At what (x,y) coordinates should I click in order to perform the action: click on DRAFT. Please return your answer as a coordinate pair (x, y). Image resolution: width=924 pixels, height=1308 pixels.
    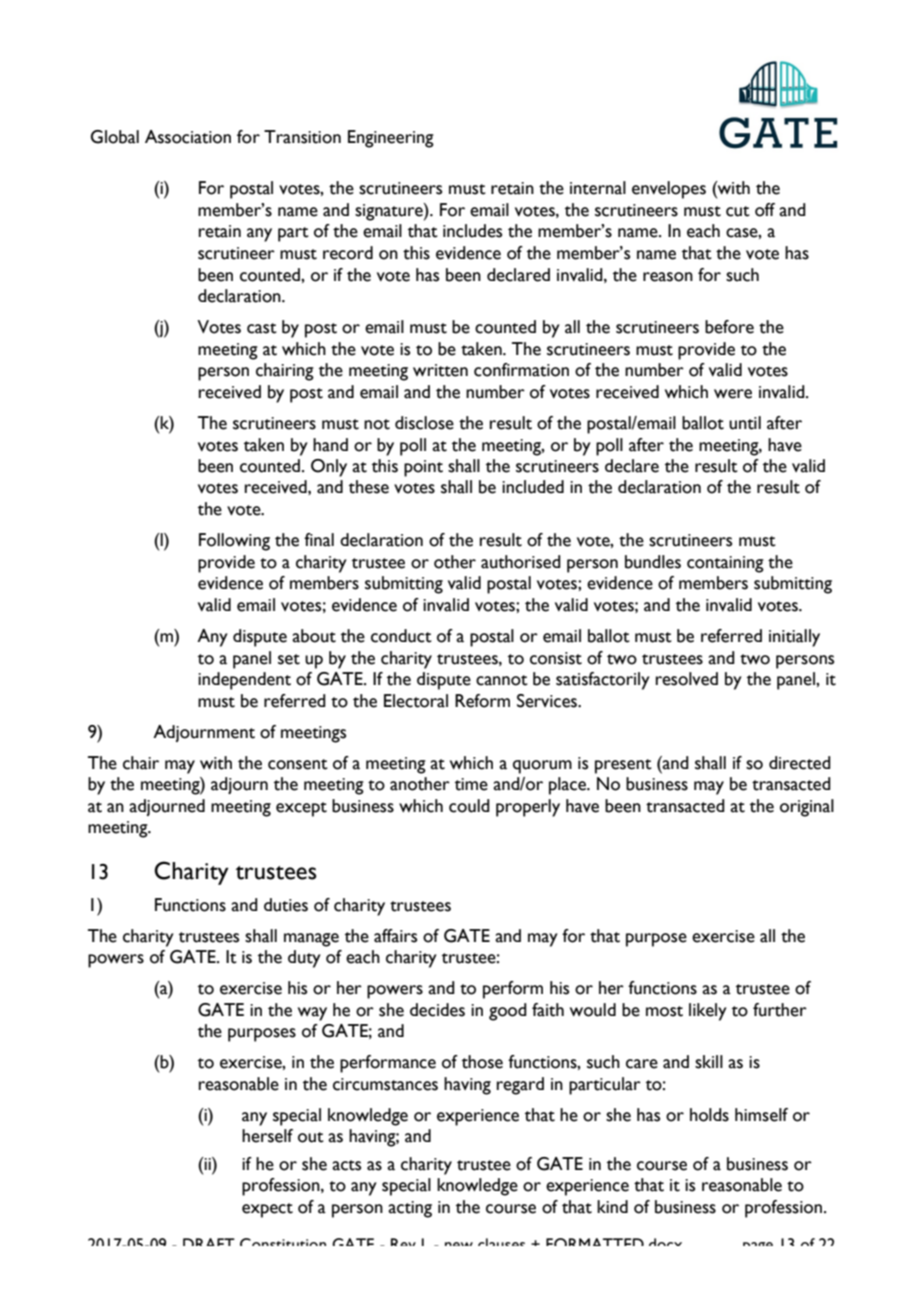
    Looking at the image, I should click on (209, 1242).
